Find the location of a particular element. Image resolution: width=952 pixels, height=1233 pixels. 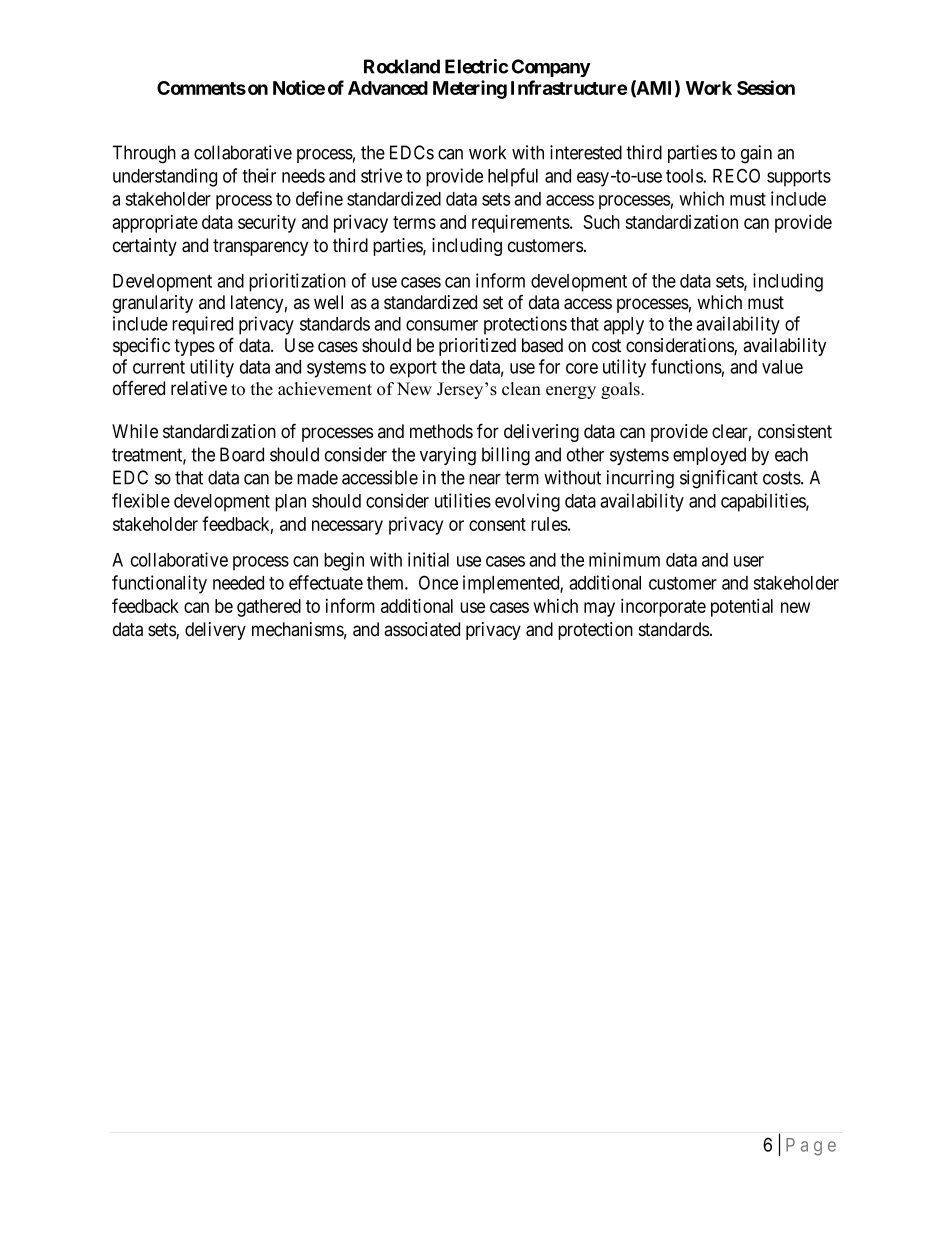

apply is located at coordinates (624, 326).
